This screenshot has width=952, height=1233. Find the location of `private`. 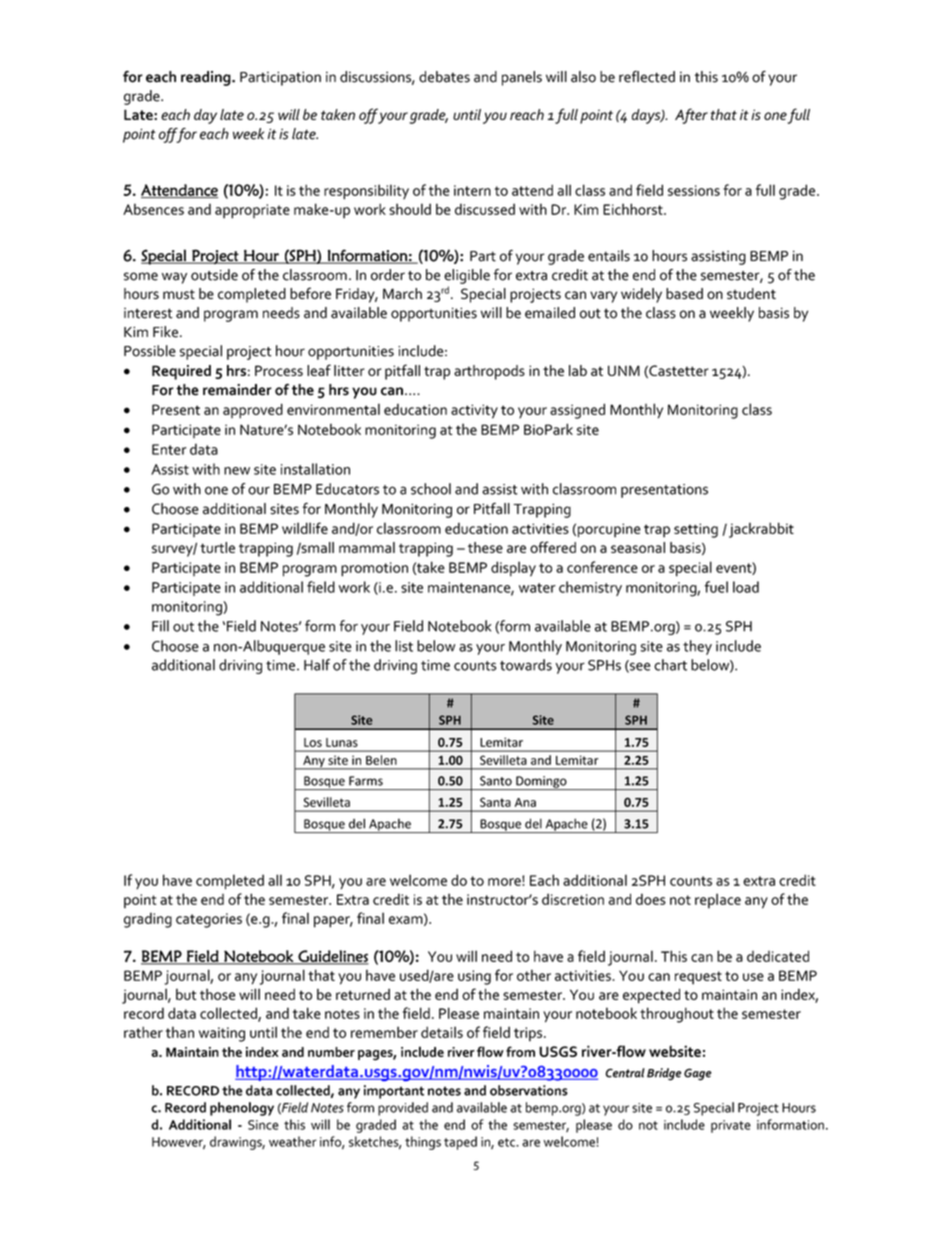

private is located at coordinates (731, 1126).
